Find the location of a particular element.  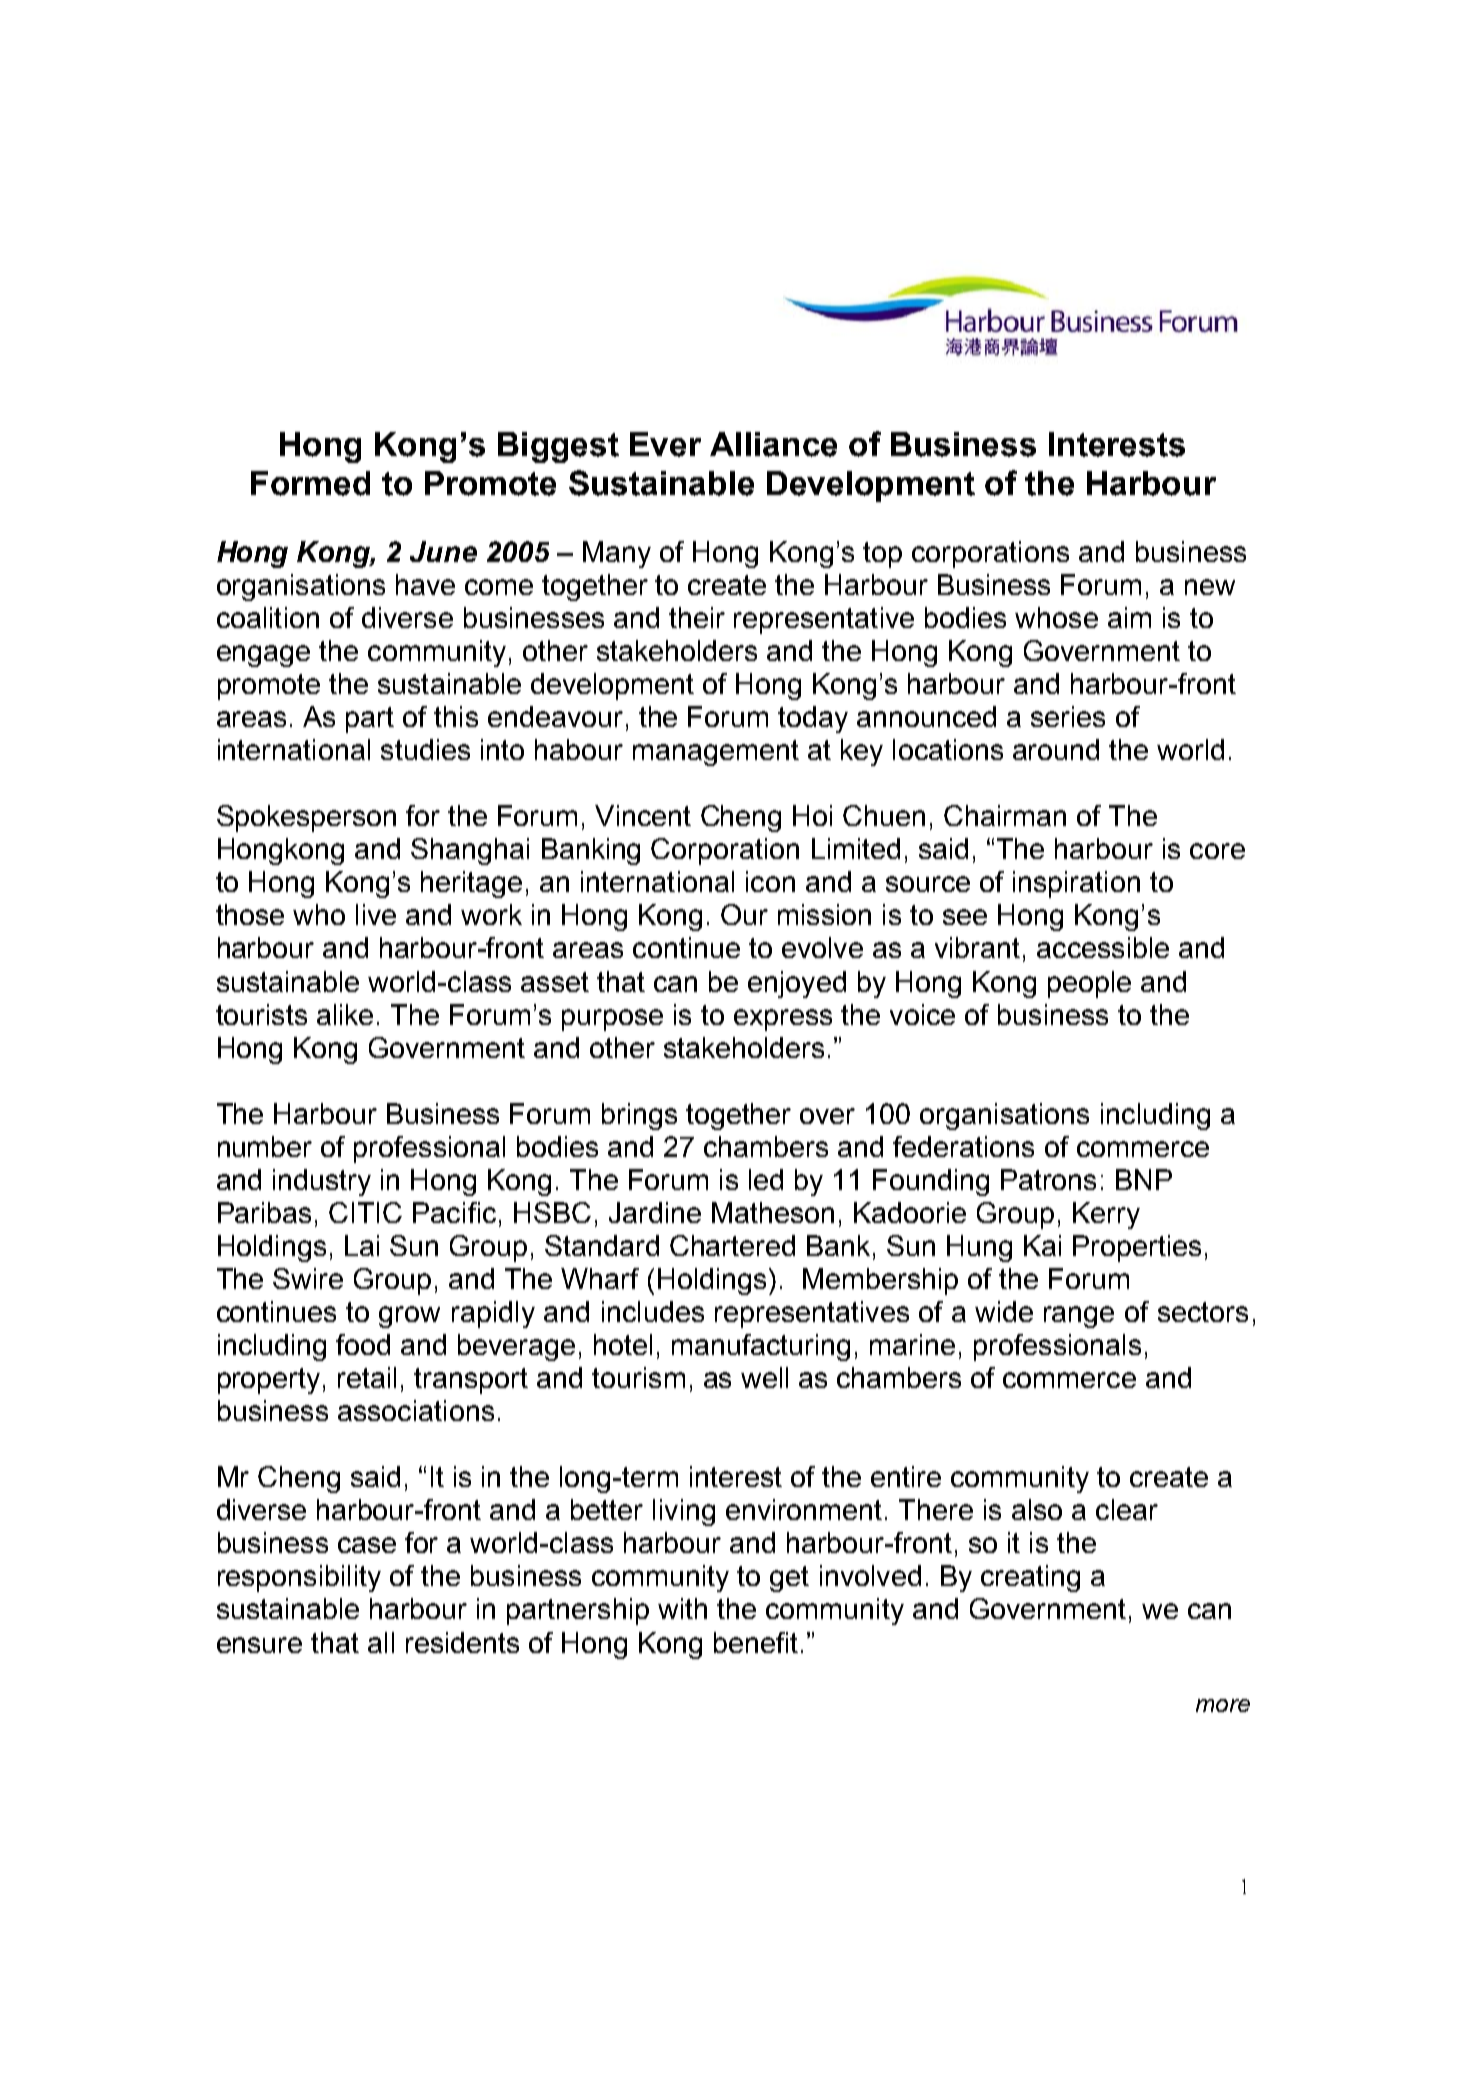

studies is located at coordinates (425, 749).
